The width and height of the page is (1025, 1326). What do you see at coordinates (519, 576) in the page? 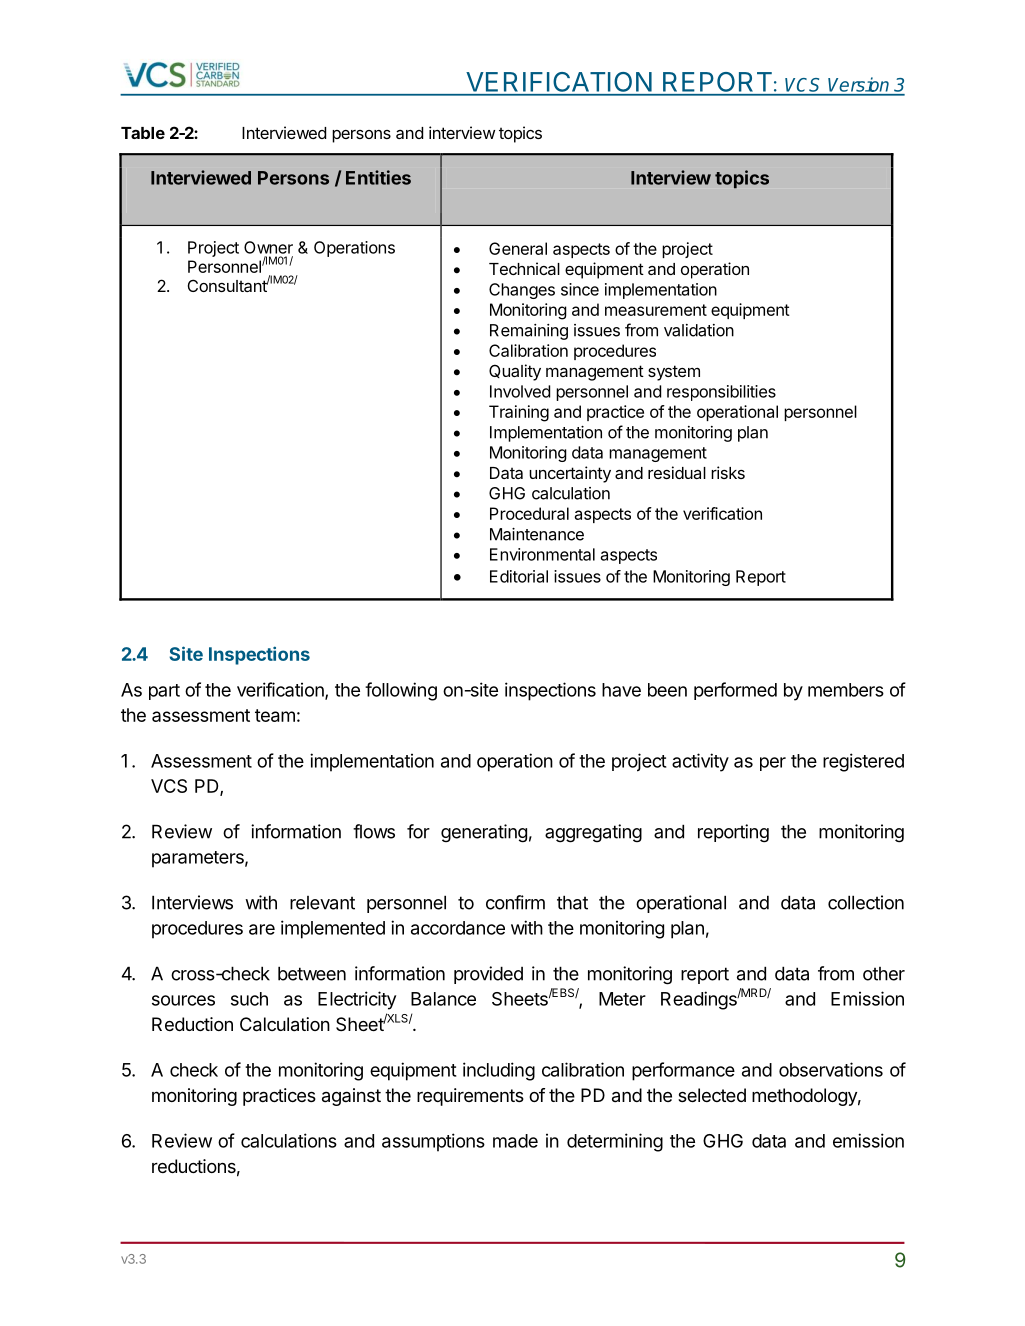
I see `Editorial` at bounding box center [519, 576].
